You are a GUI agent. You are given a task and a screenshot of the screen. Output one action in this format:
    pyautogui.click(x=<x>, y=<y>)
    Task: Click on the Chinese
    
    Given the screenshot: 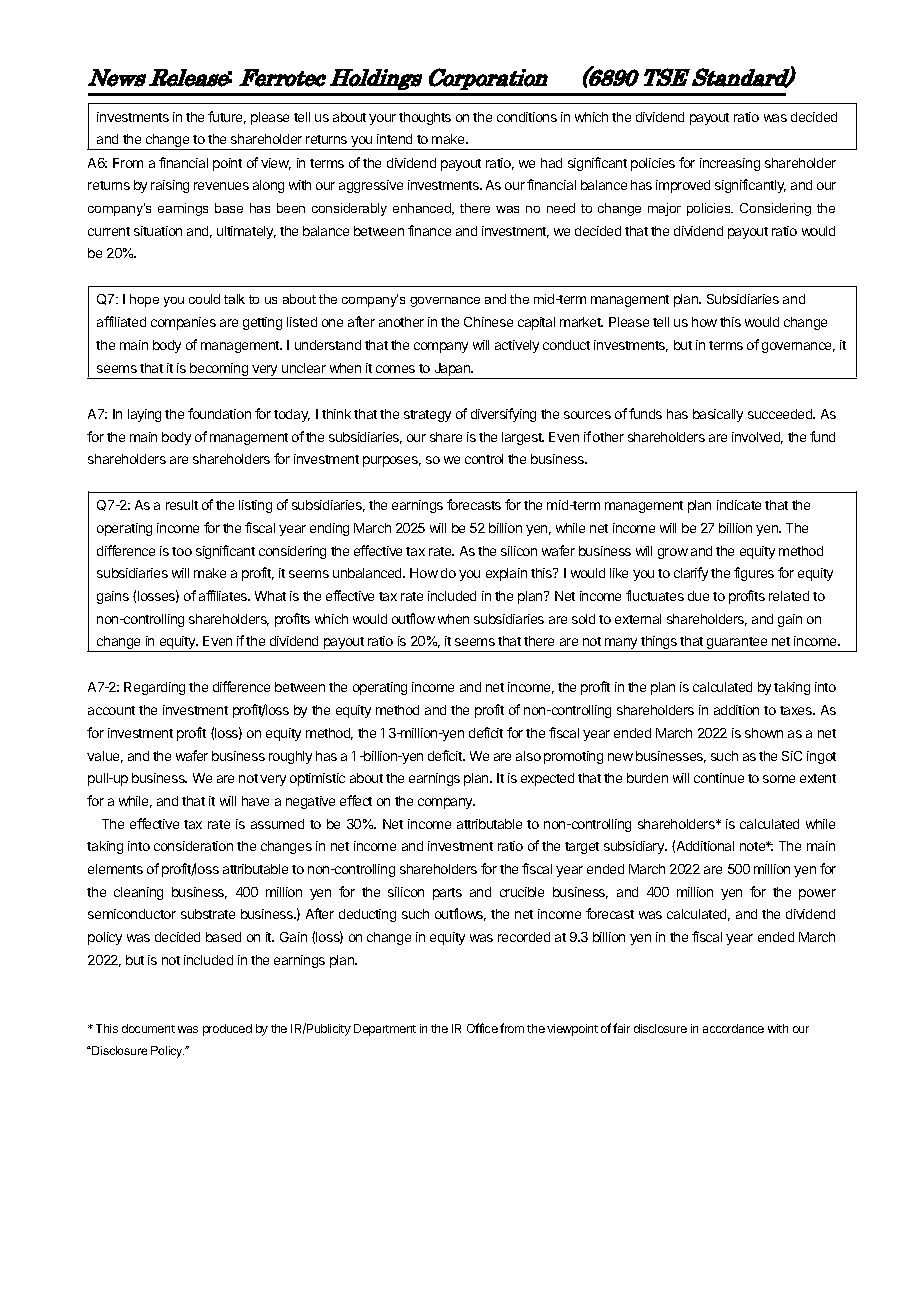 What is the action you would take?
    pyautogui.click(x=488, y=322)
